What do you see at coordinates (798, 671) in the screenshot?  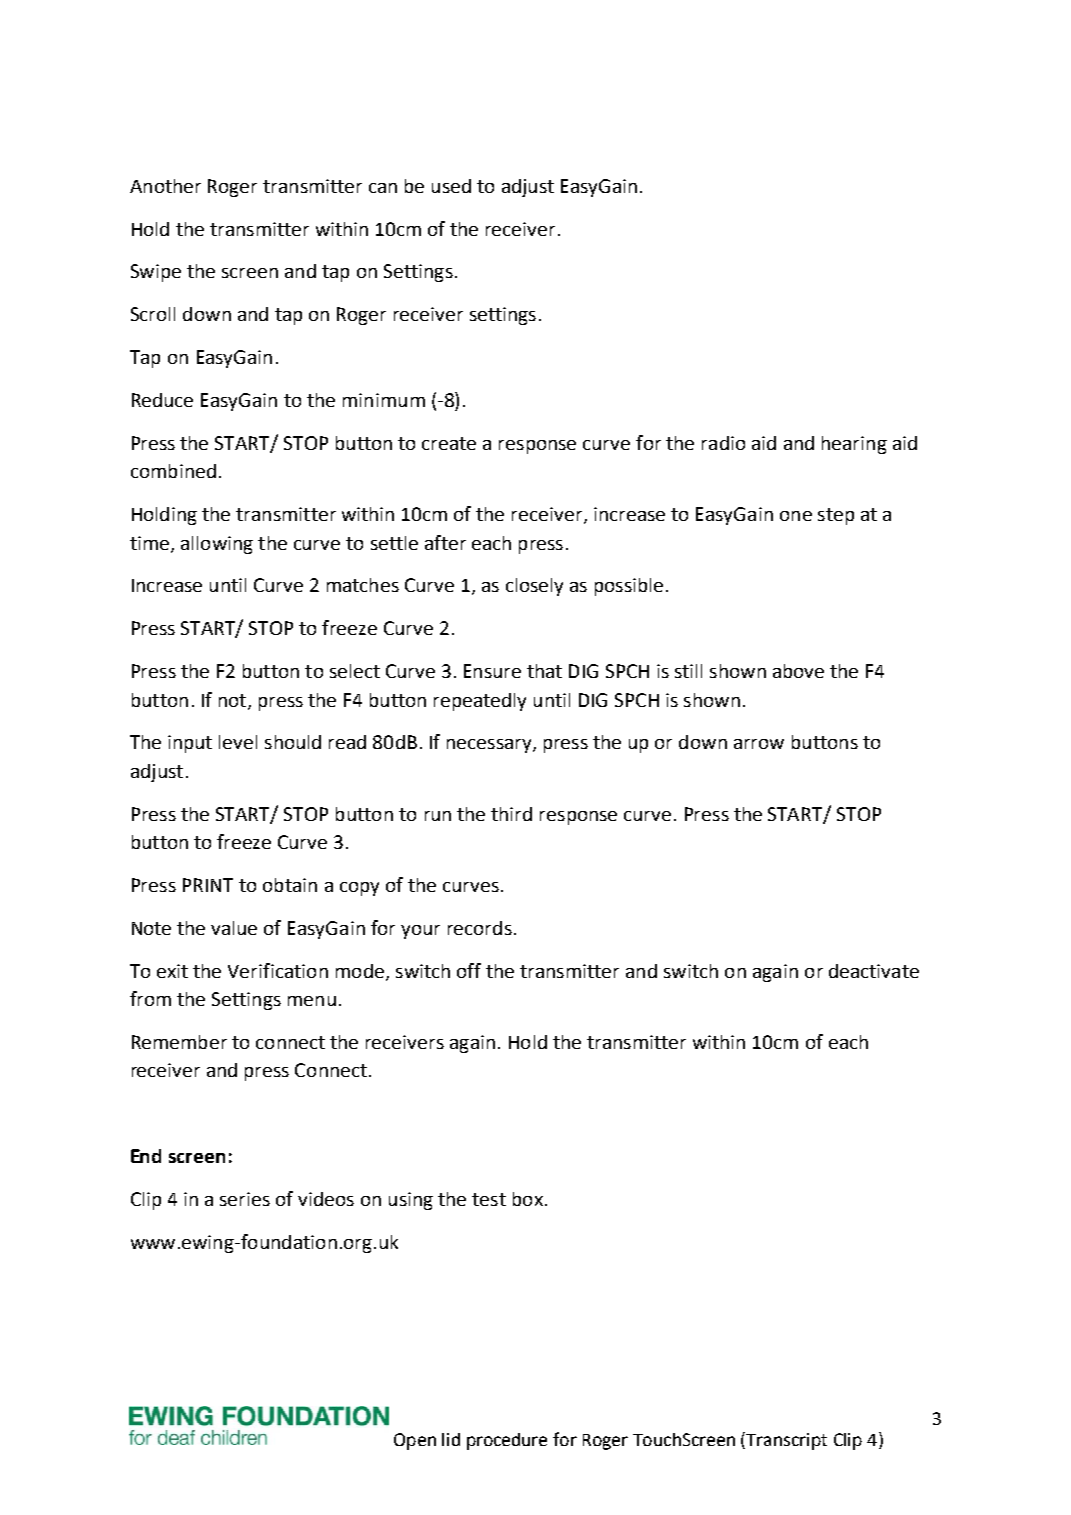 I see `above` at bounding box center [798, 671].
